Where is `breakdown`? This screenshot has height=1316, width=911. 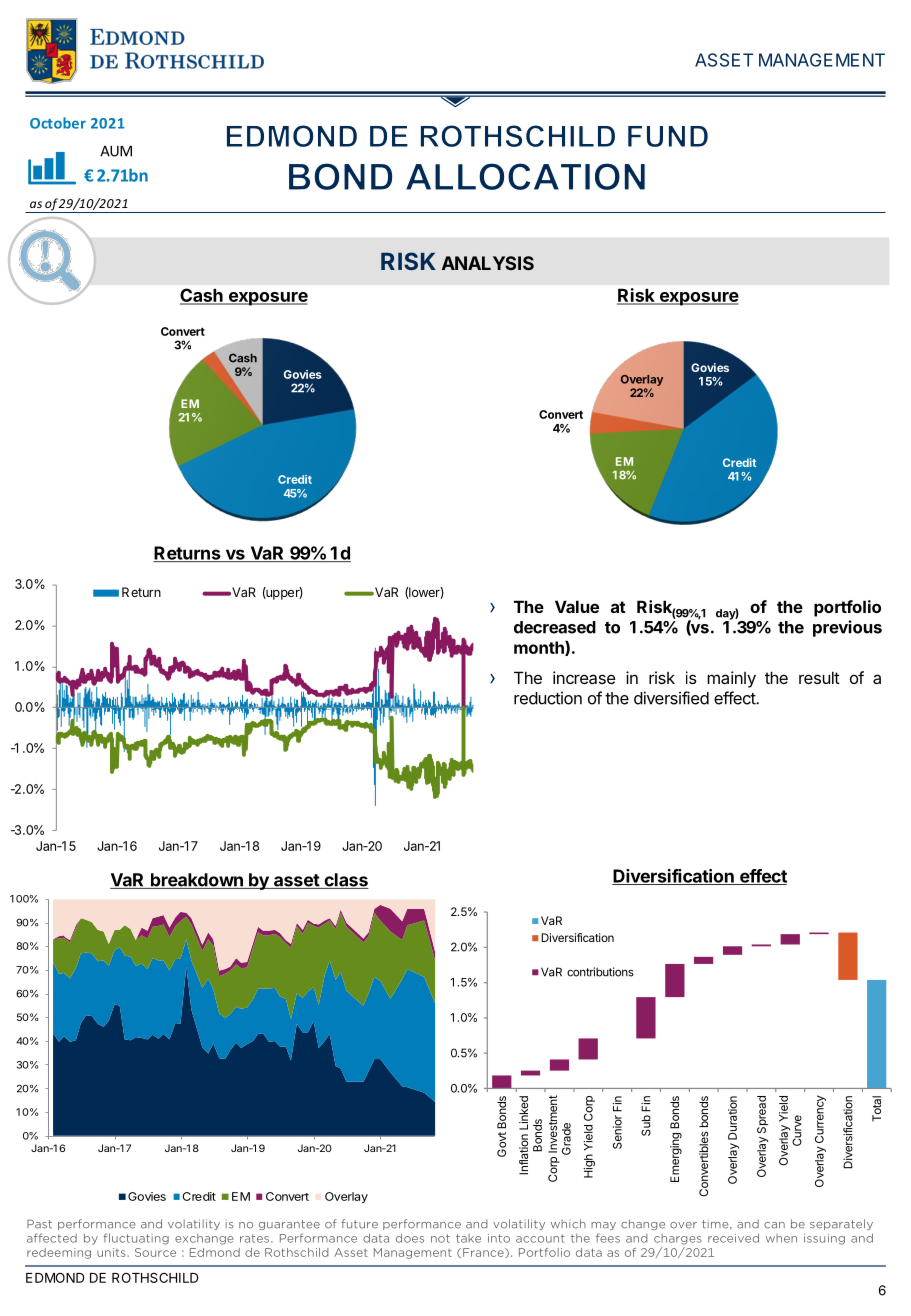
breakdown is located at coordinates (196, 881).
